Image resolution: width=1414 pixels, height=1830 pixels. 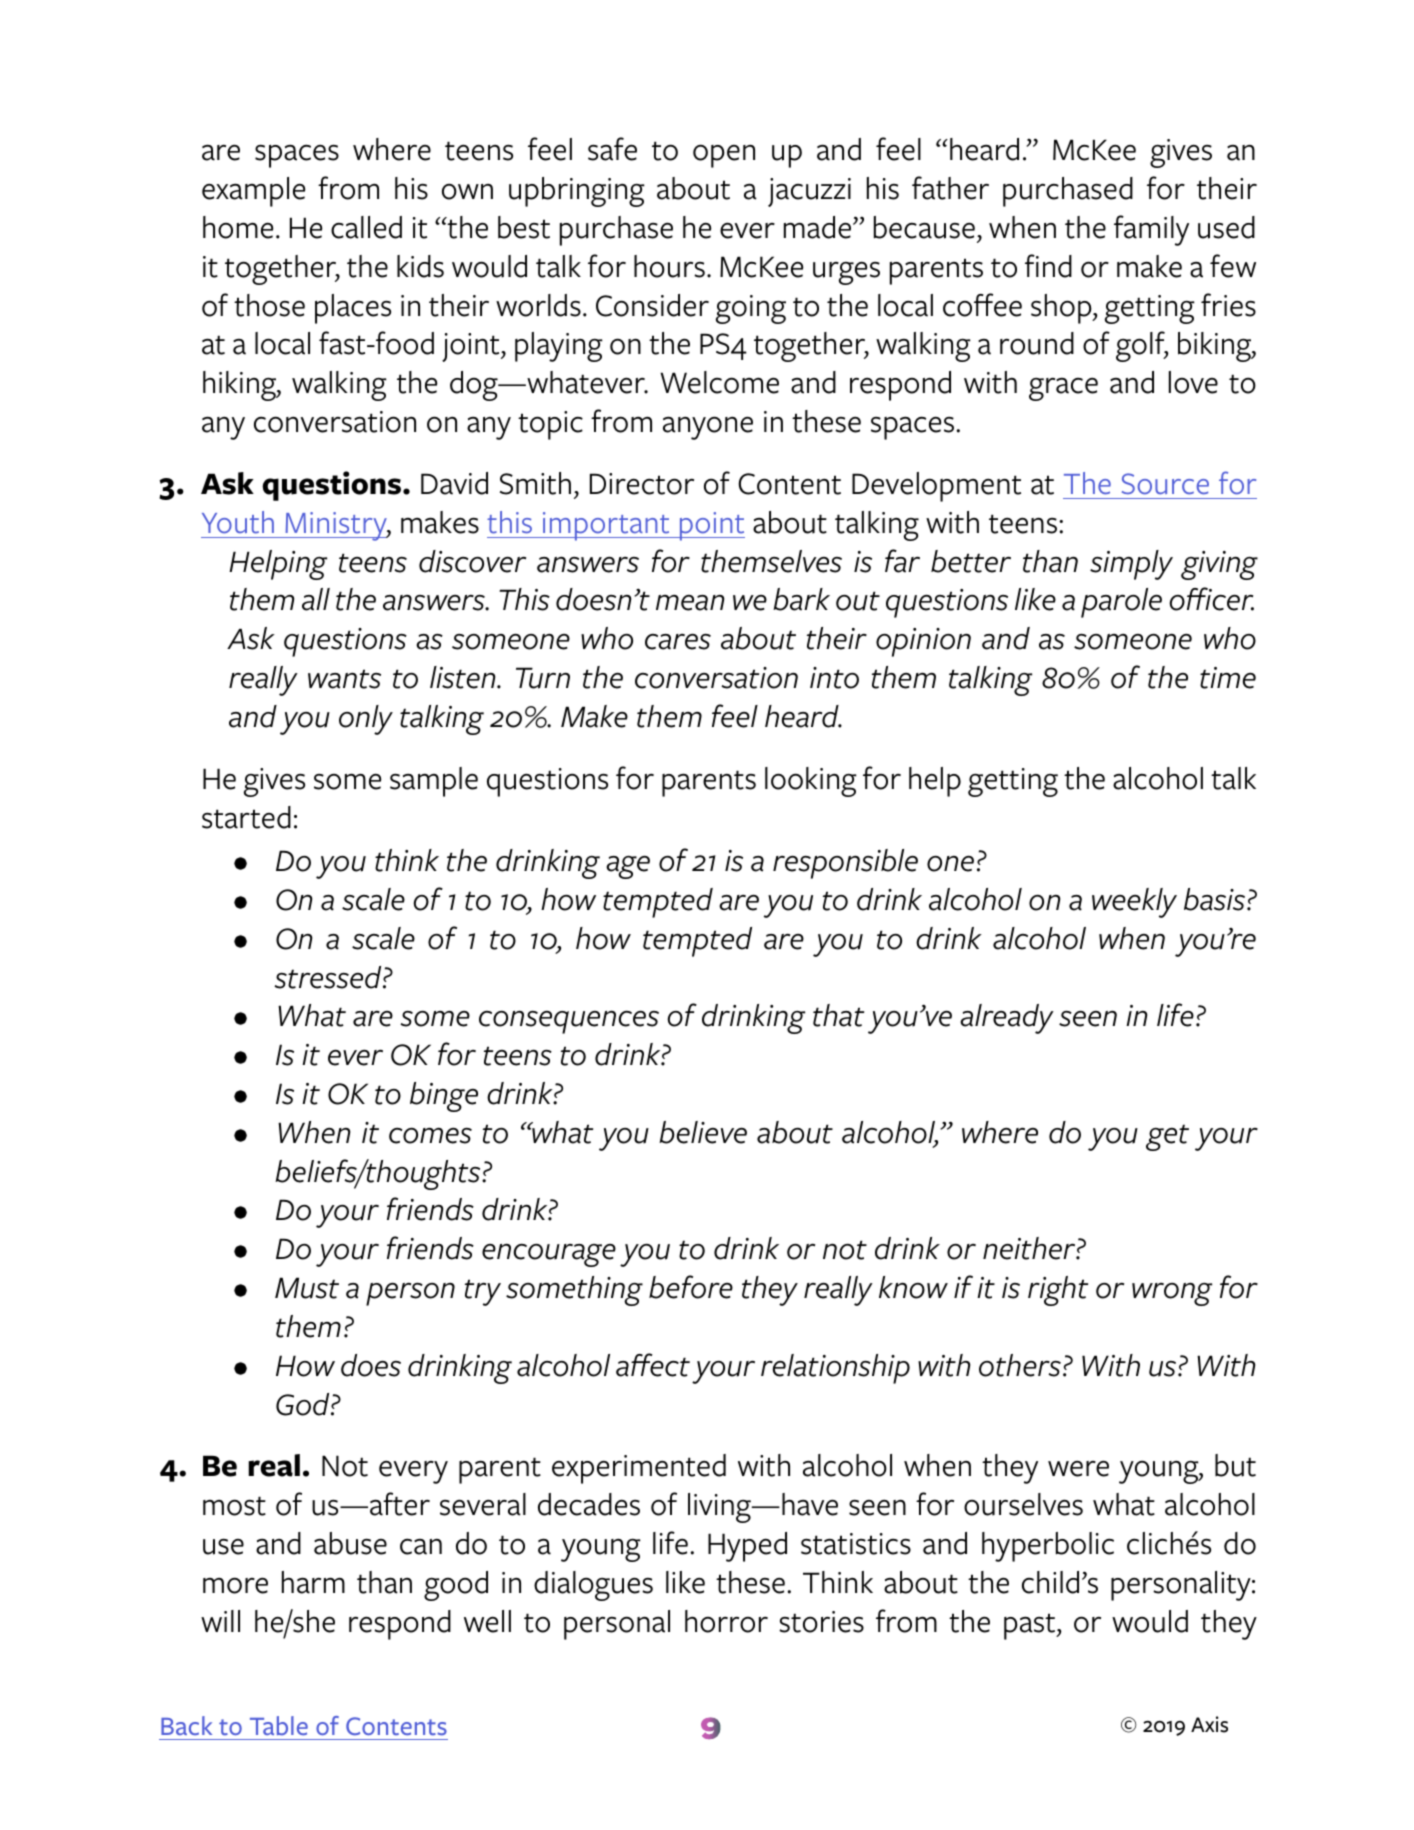 I want to click on that, so click(x=838, y=1015).
